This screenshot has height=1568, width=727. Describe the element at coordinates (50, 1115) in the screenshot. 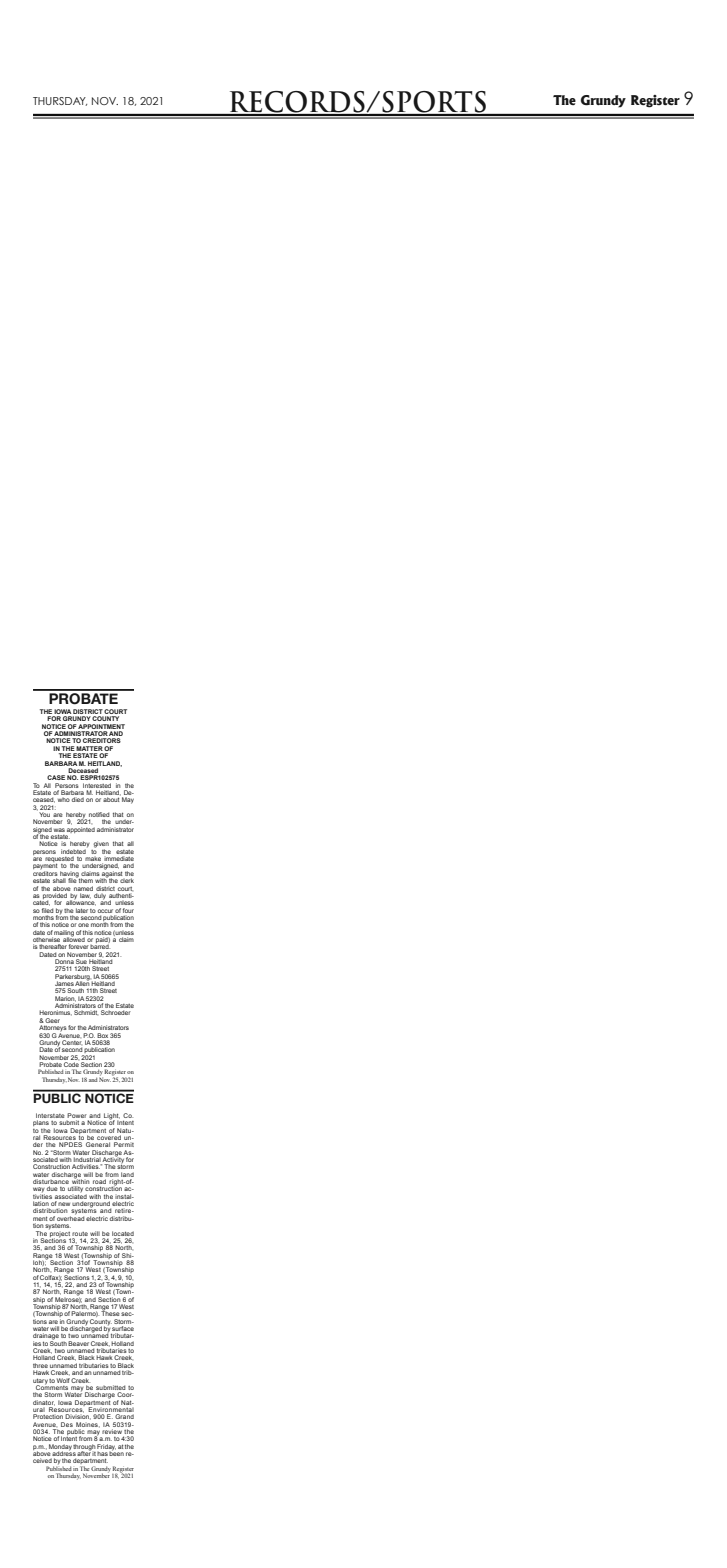

I see `Interstate` at that location.
